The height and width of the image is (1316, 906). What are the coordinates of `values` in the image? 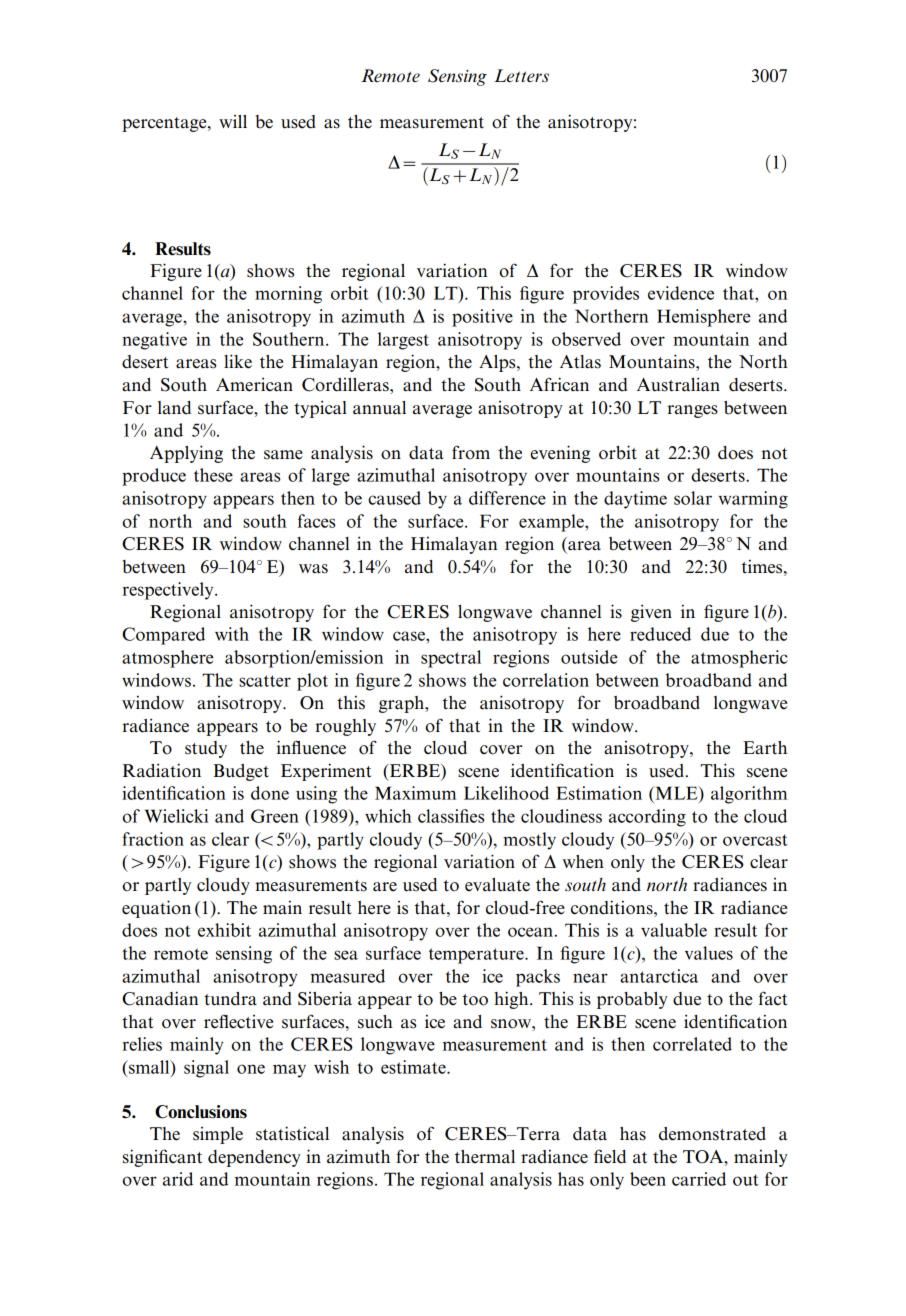 It's located at (709, 953).
